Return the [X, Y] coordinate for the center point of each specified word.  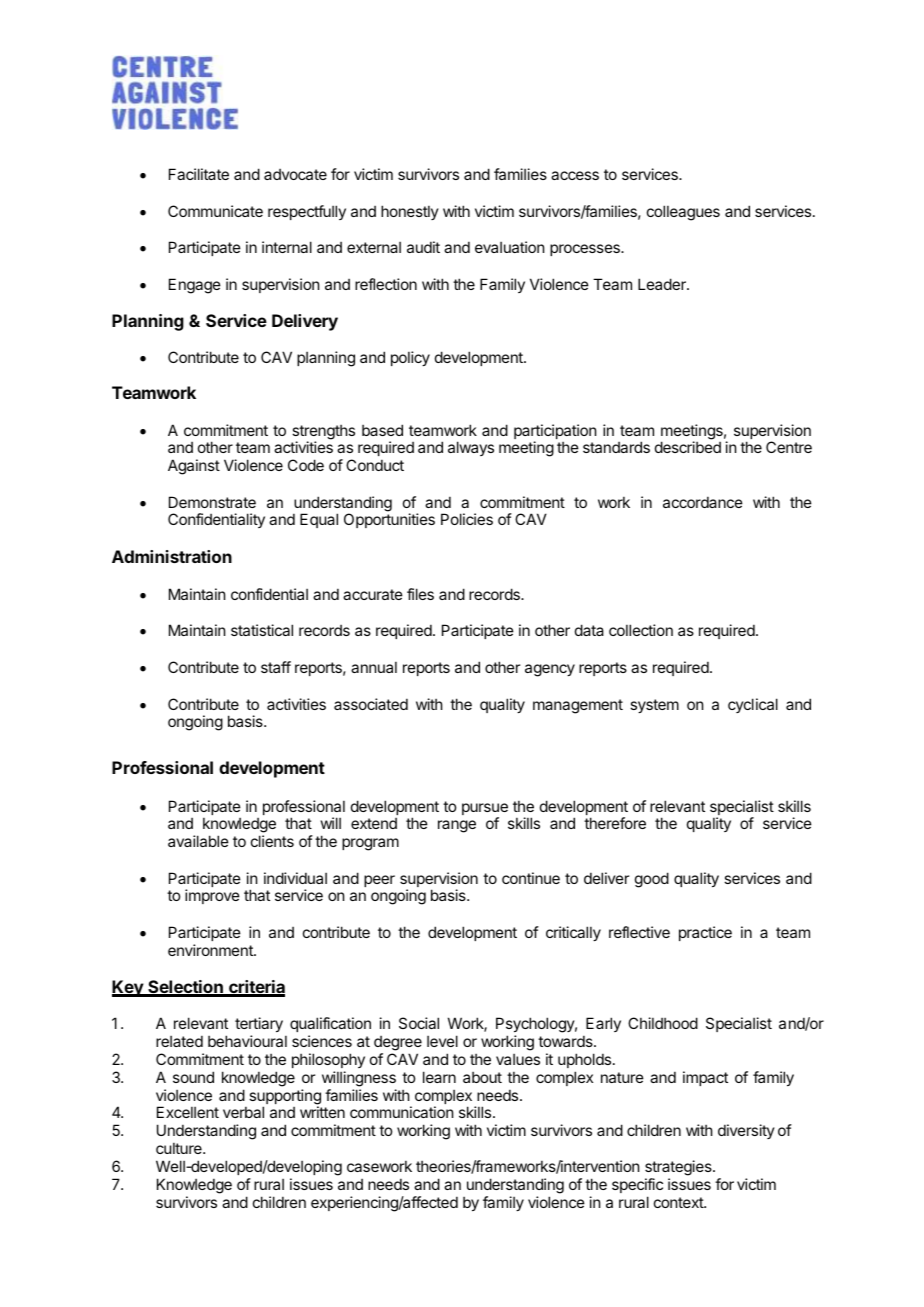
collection [641, 630]
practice [705, 933]
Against [194, 467]
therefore [615, 823]
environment [211, 950]
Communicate [215, 211]
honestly [410, 212]
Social [419, 1023]
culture [180, 1148]
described [688, 447]
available [198, 841]
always [471, 448]
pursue [485, 810]
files [420, 594]
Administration [172, 556]
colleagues [683, 213]
